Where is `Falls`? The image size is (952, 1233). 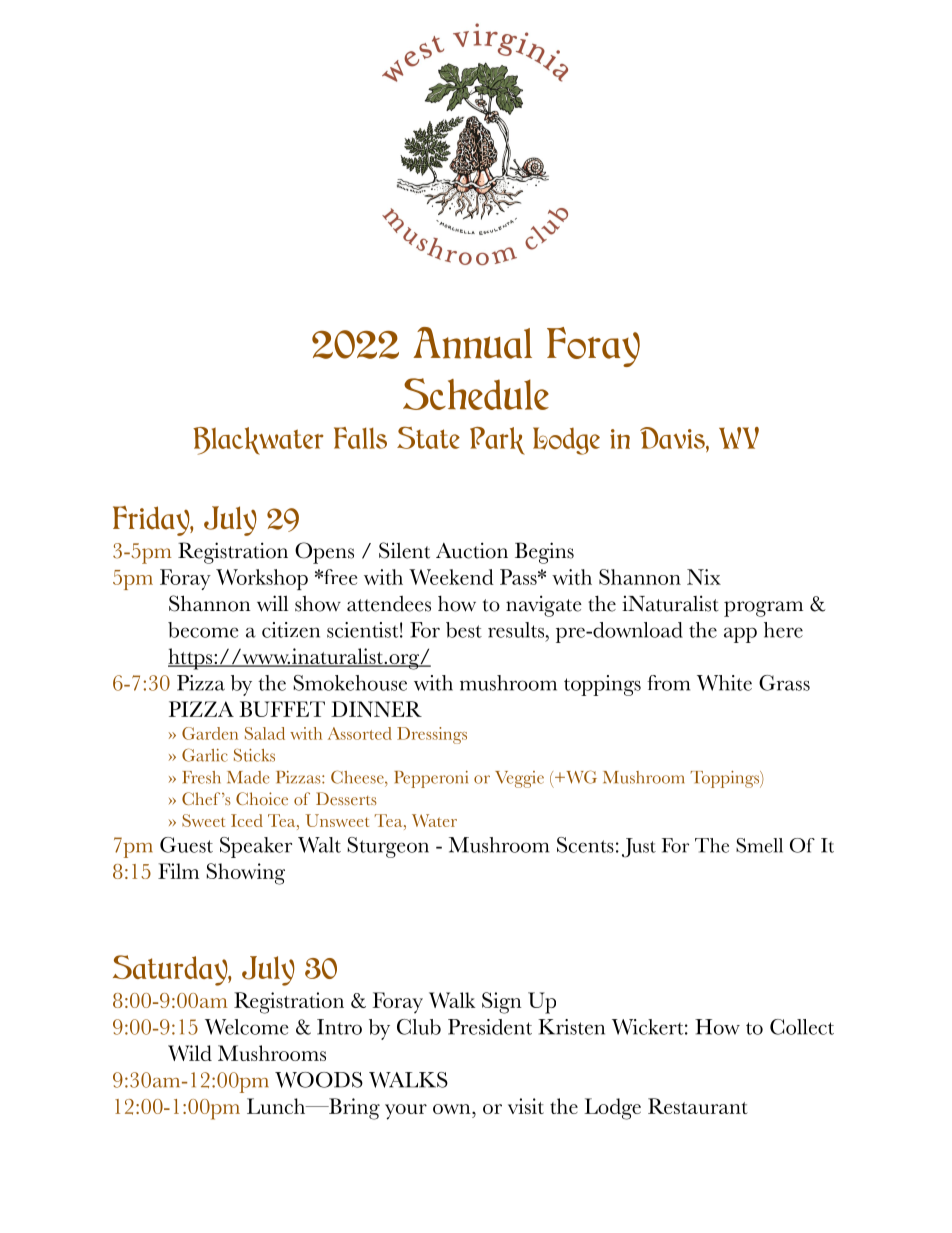 Falls is located at coordinates (360, 438).
